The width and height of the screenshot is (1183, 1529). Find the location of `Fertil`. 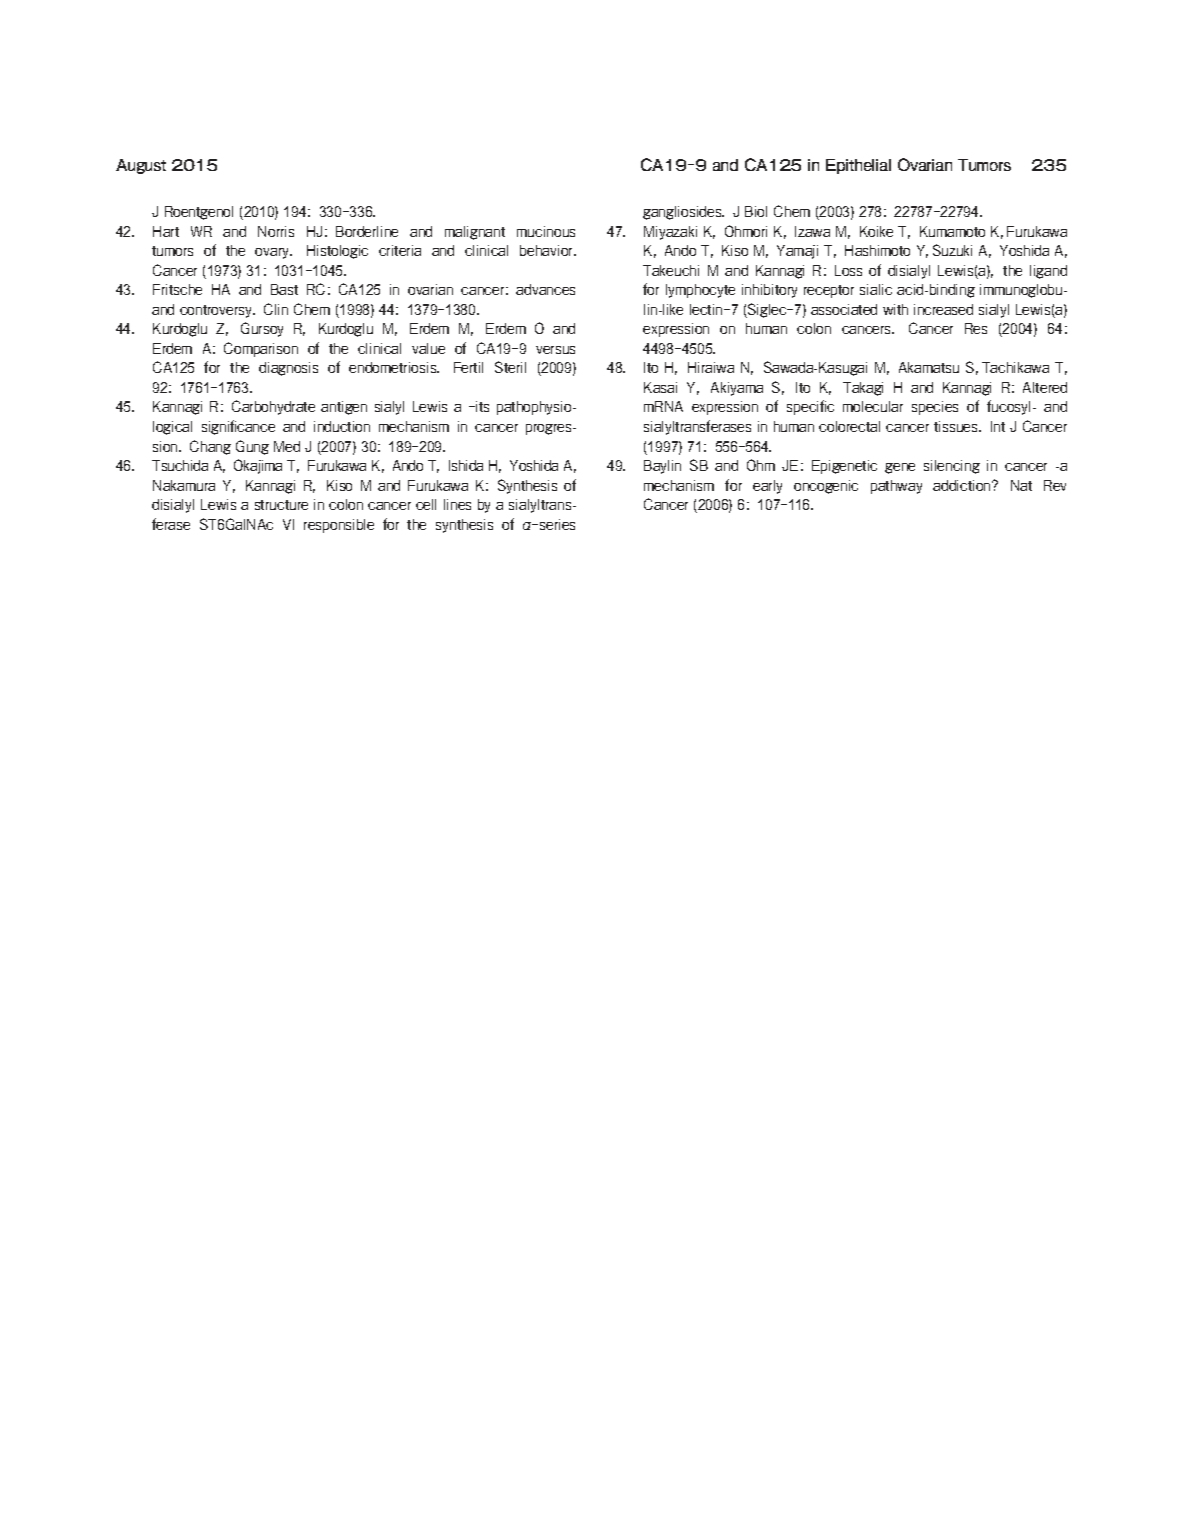

Fertil is located at coordinates (468, 367).
